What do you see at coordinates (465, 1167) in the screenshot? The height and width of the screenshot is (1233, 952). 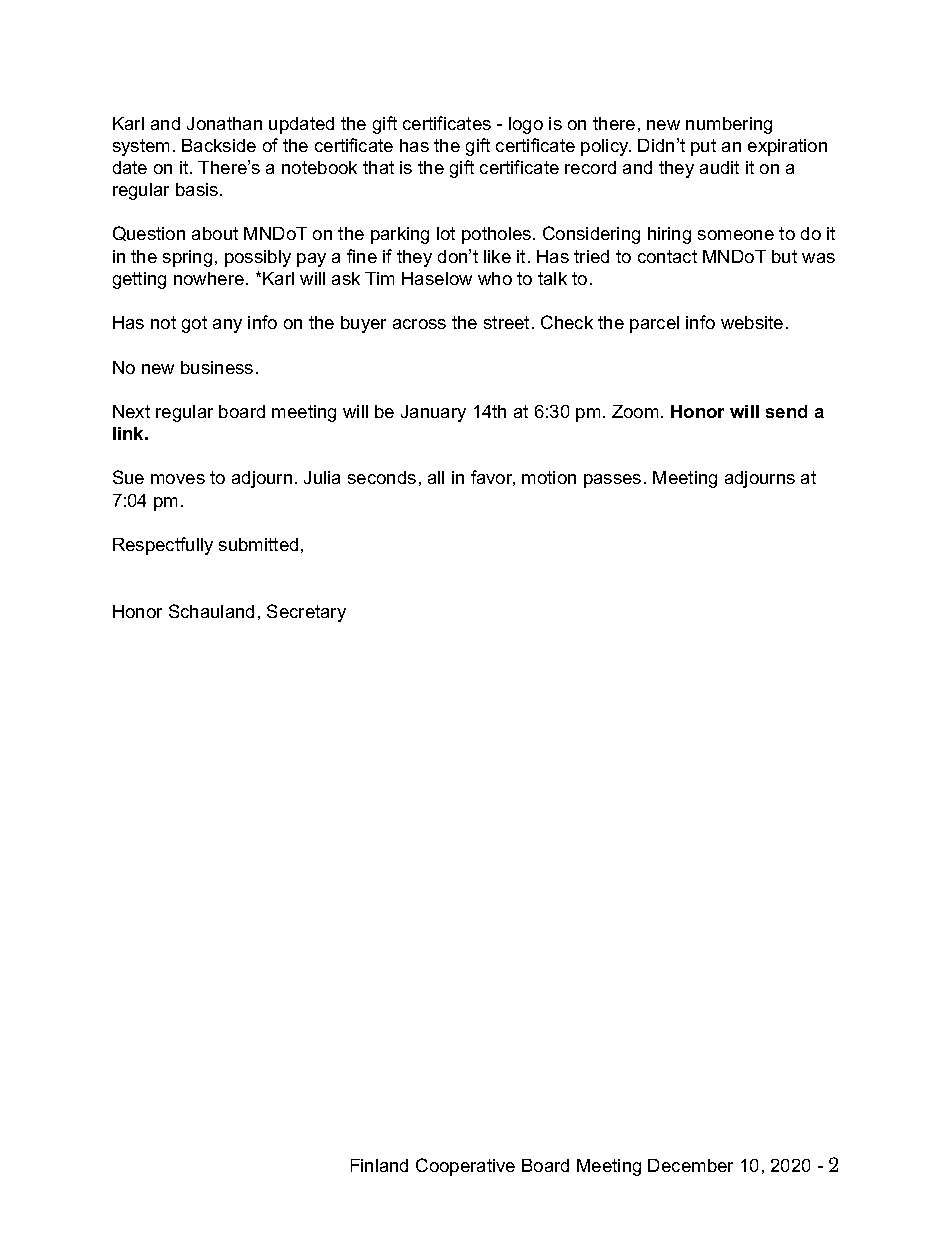 I see `Cooperative` at bounding box center [465, 1167].
